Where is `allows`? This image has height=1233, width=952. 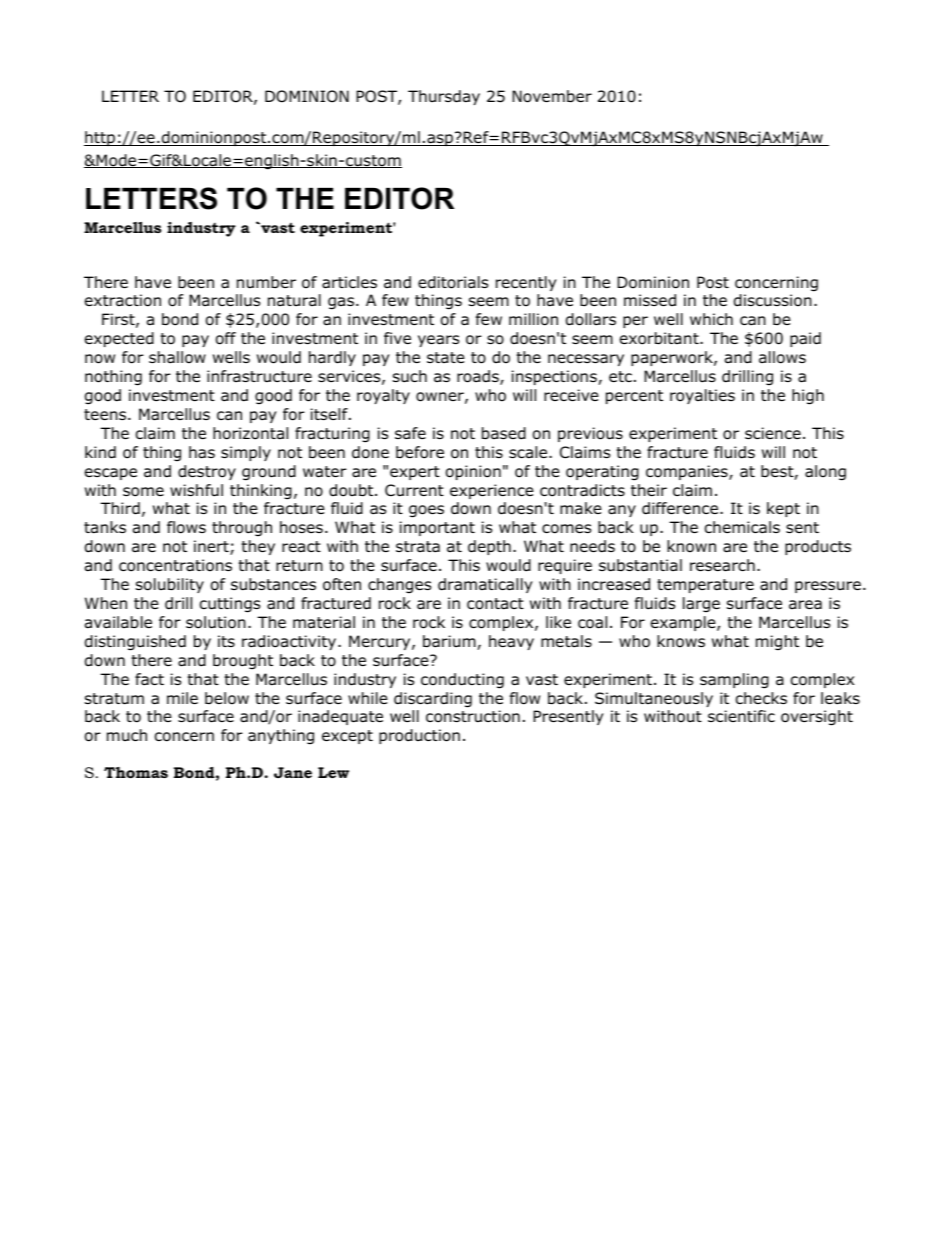 allows is located at coordinates (782, 357).
